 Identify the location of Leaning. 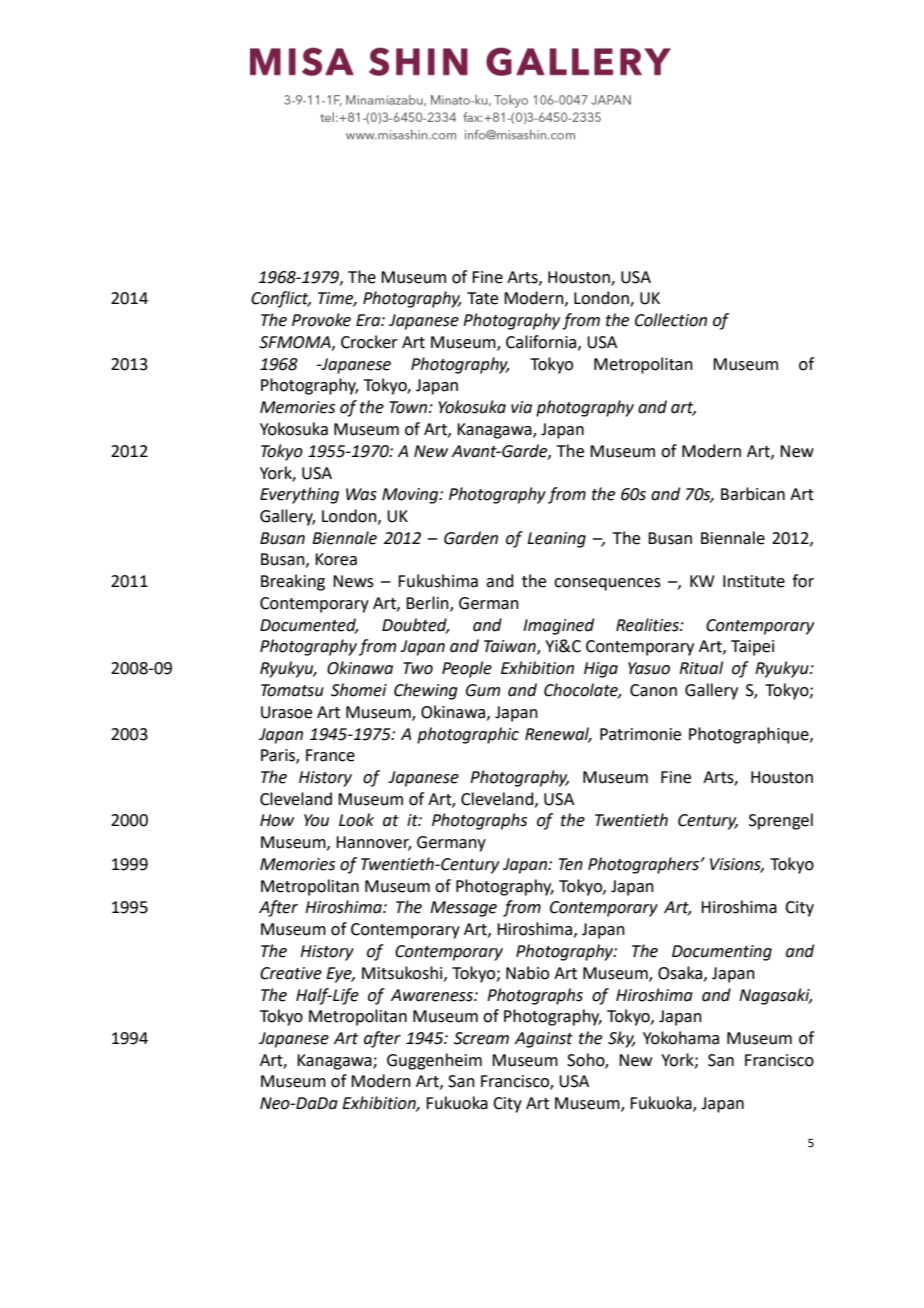
(556, 540).
